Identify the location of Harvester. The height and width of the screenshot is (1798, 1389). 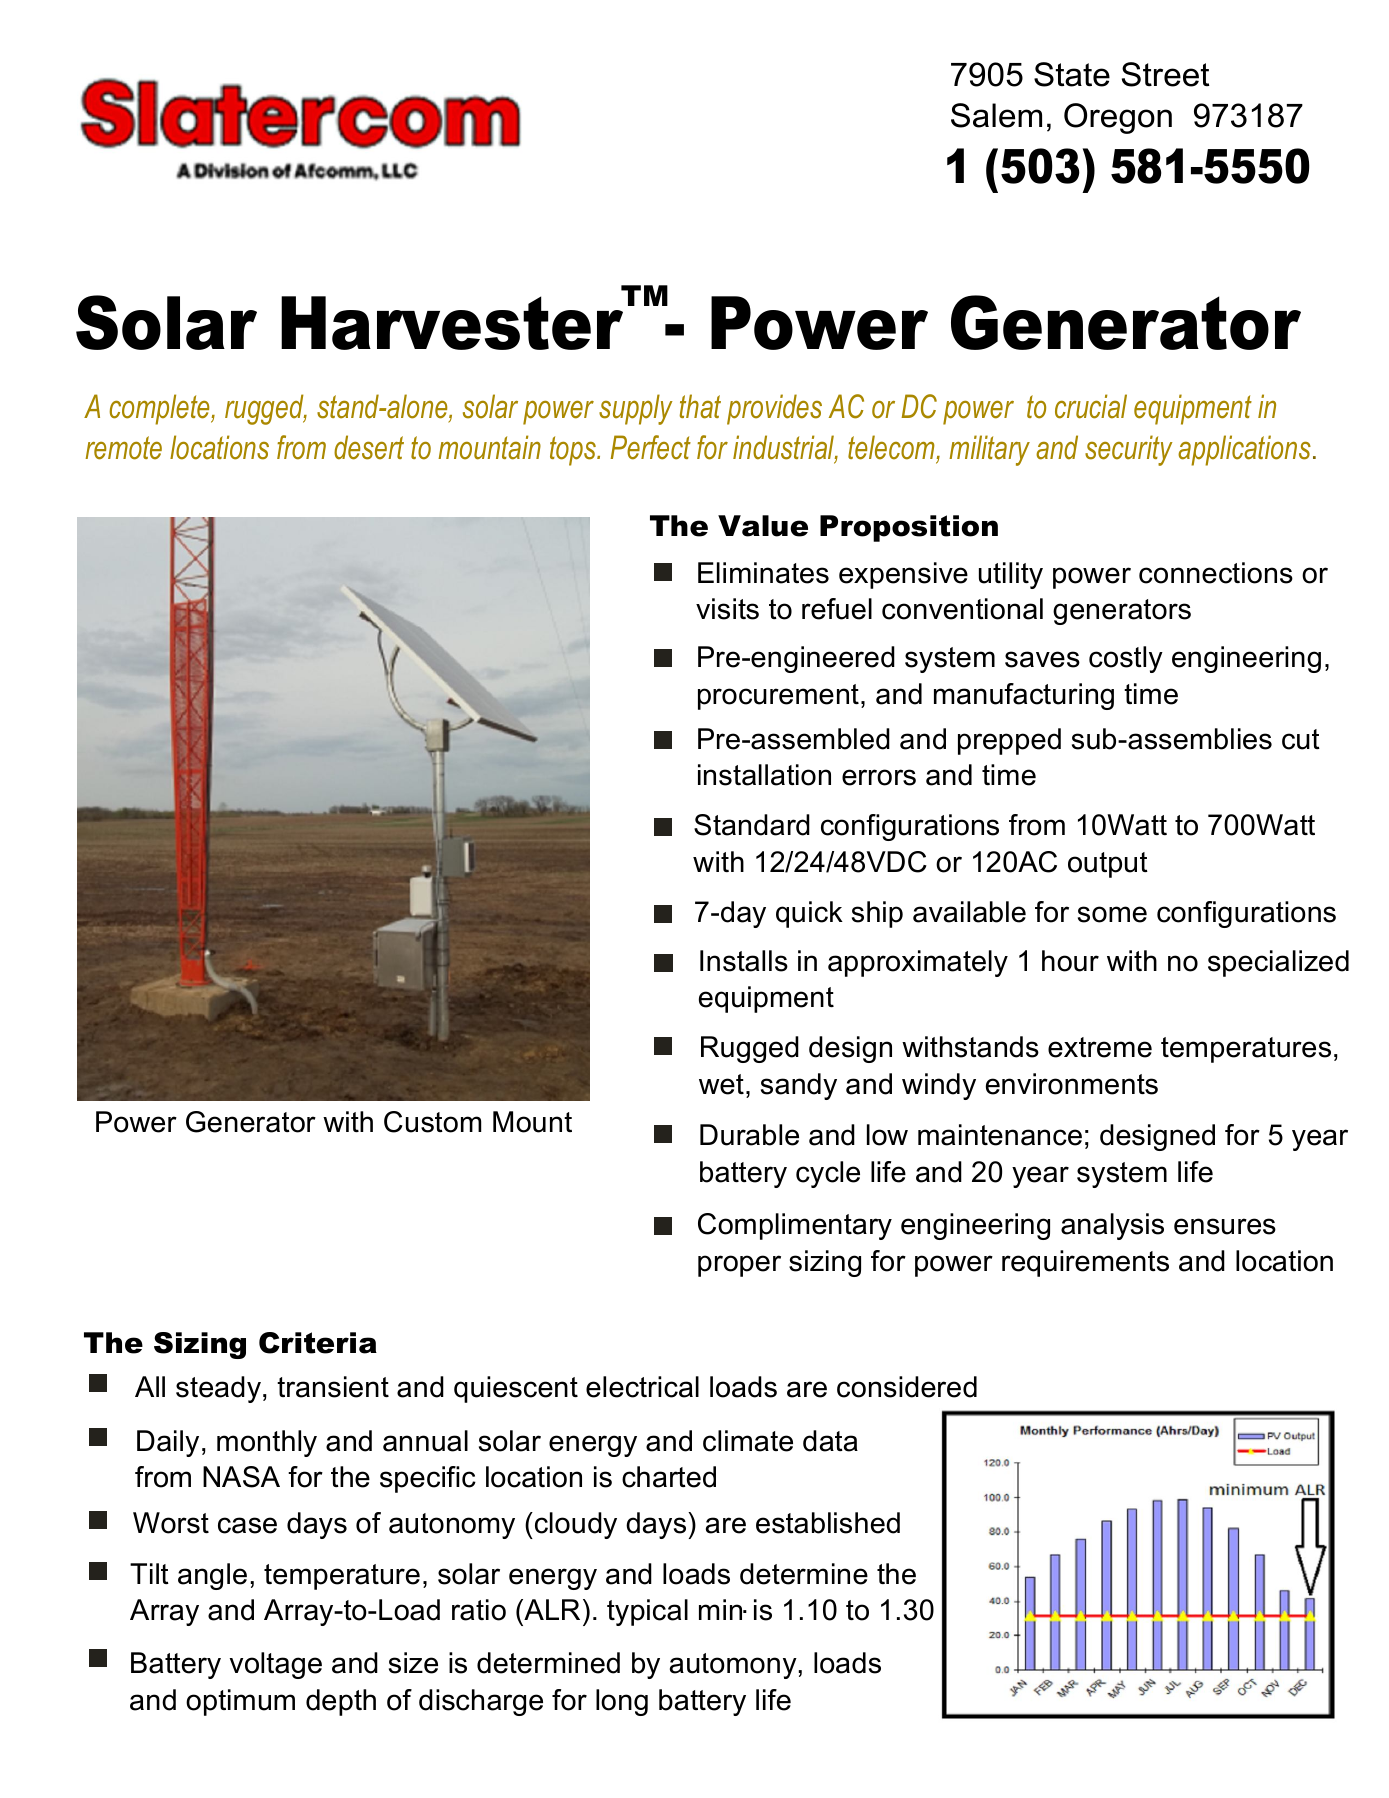
(452, 323).
